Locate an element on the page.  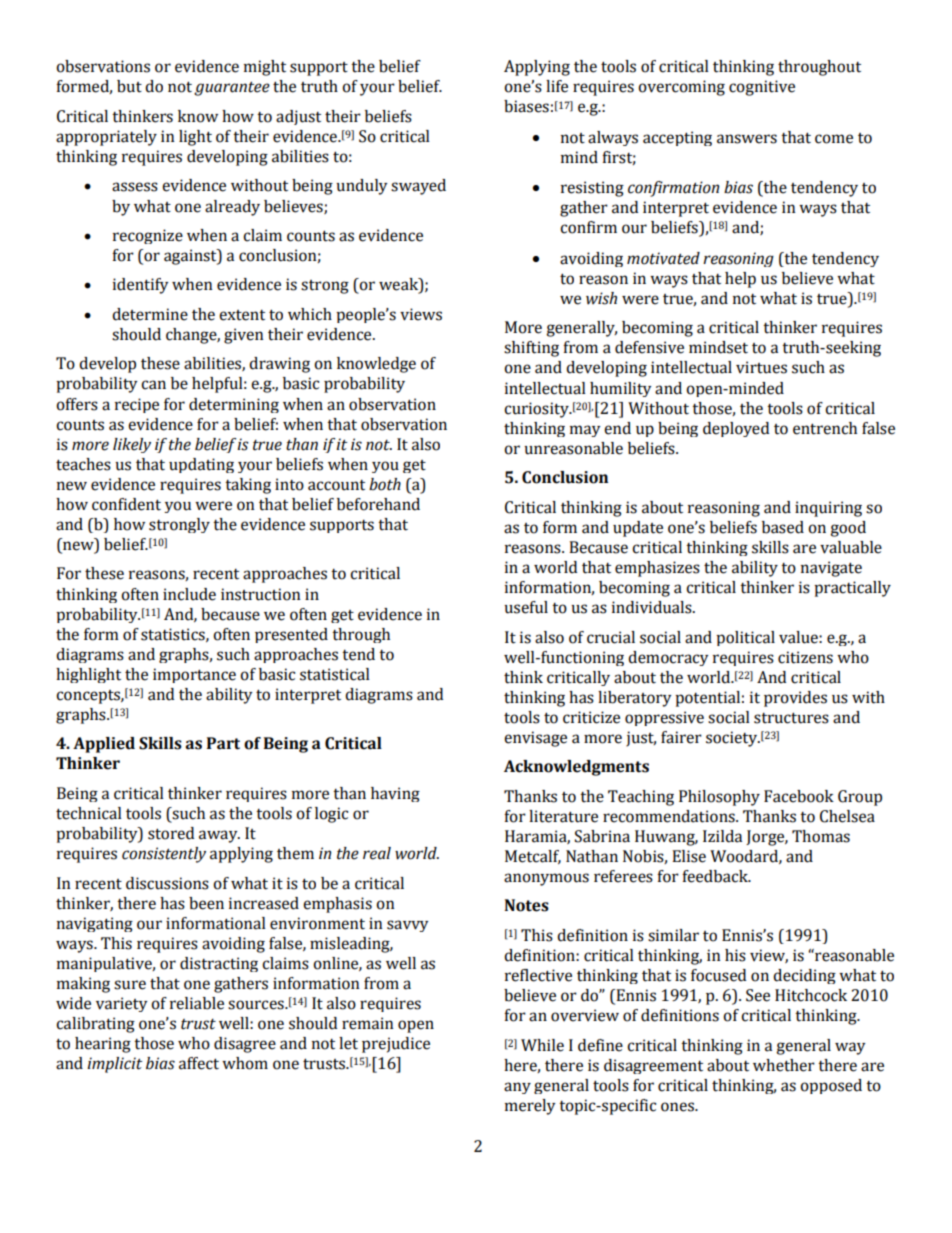
affect is located at coordinates (199, 1063).
